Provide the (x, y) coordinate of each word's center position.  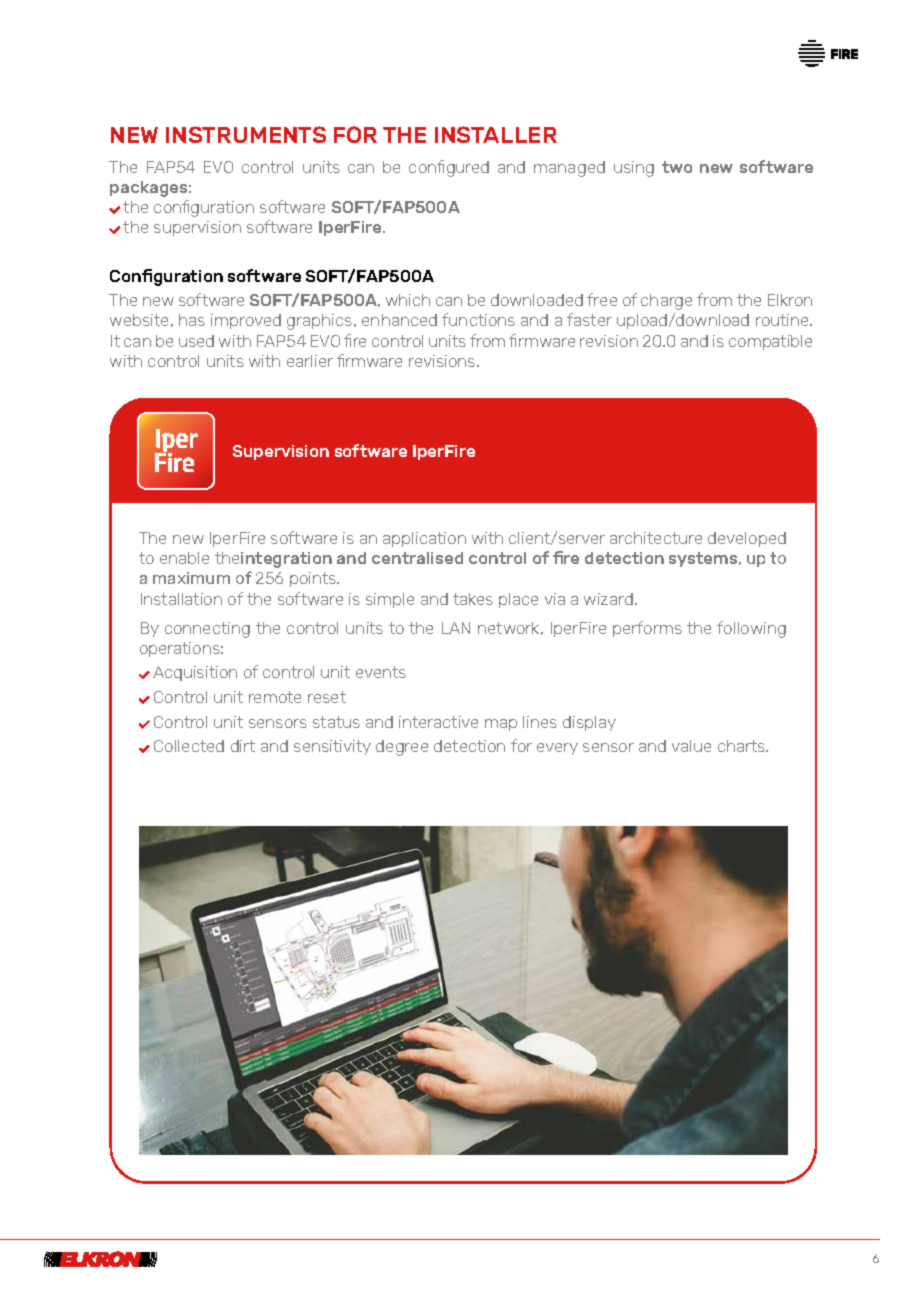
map (501, 725)
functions (478, 319)
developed (747, 539)
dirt (243, 746)
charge (666, 302)
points (314, 579)
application (424, 539)
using (634, 169)
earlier (310, 361)
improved (246, 321)
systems (704, 559)
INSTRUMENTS (246, 134)
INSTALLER (496, 134)
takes (473, 599)
